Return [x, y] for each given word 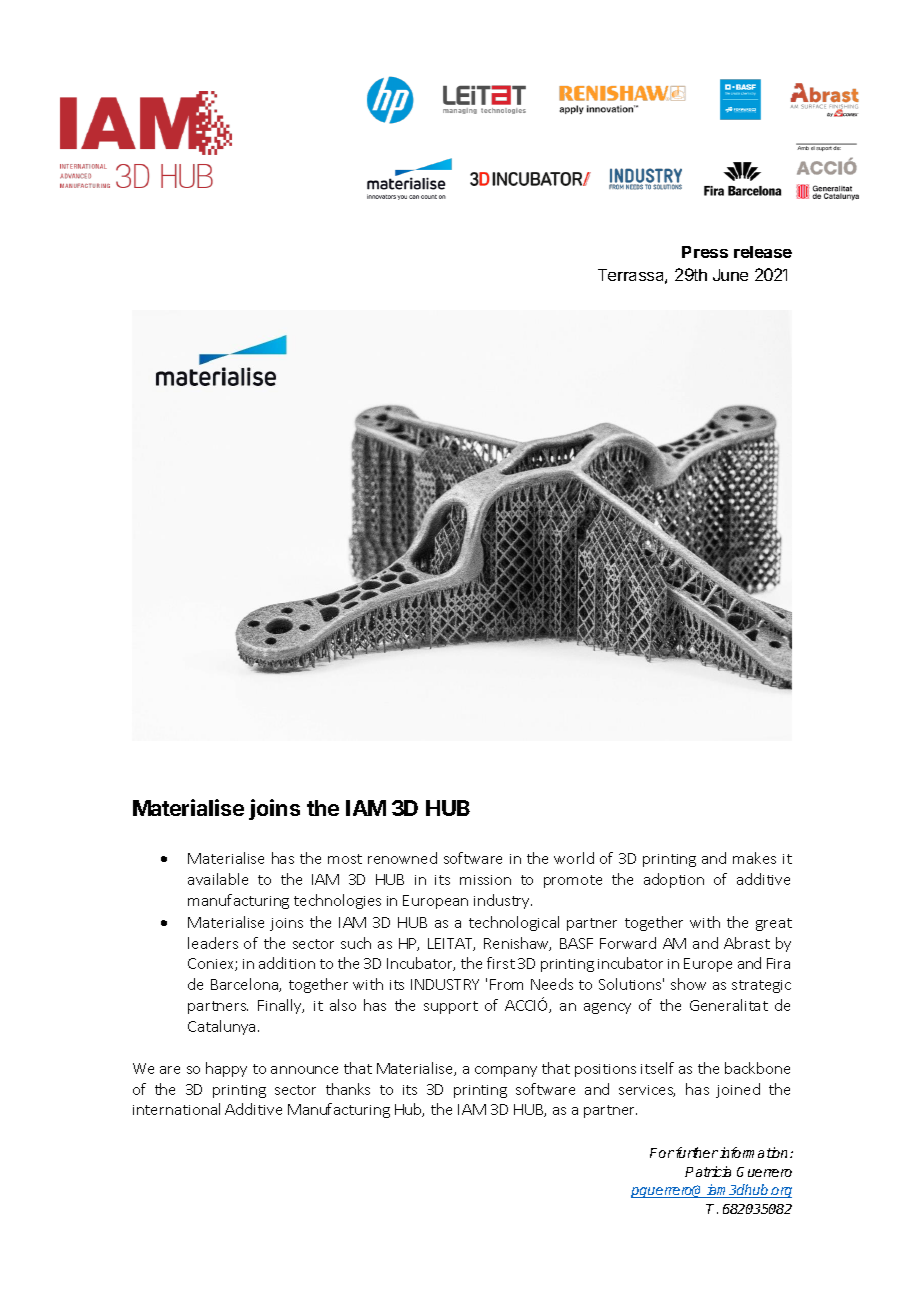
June [730, 275]
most [345, 859]
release [763, 252]
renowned [402, 858]
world [574, 858]
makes [754, 858]
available [218, 879]
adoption [674, 880]
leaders [213, 943]
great [774, 924]
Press [705, 252]
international [176, 1109]
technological [514, 923]
